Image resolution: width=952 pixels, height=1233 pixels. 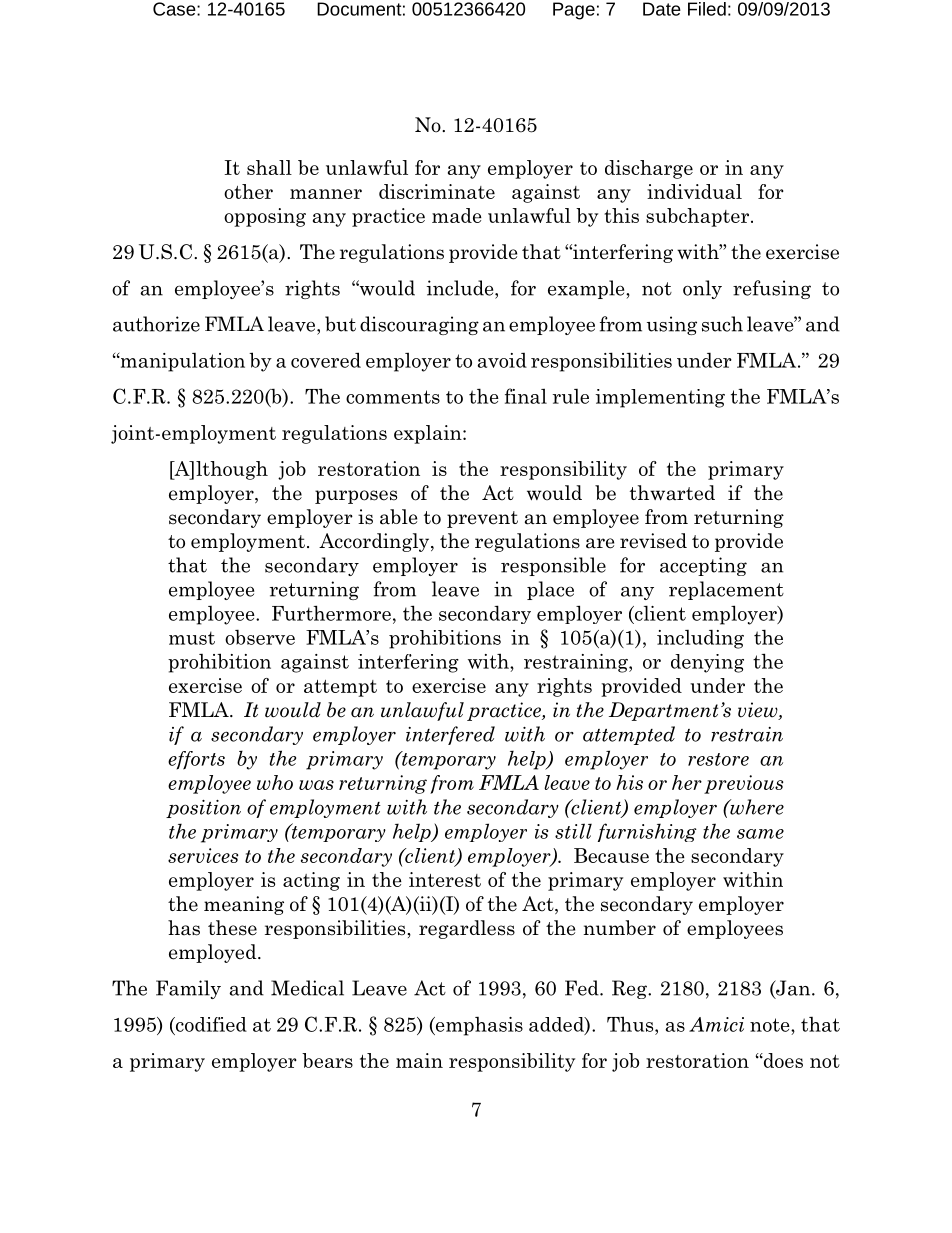 I want to click on accepting, so click(x=703, y=566).
